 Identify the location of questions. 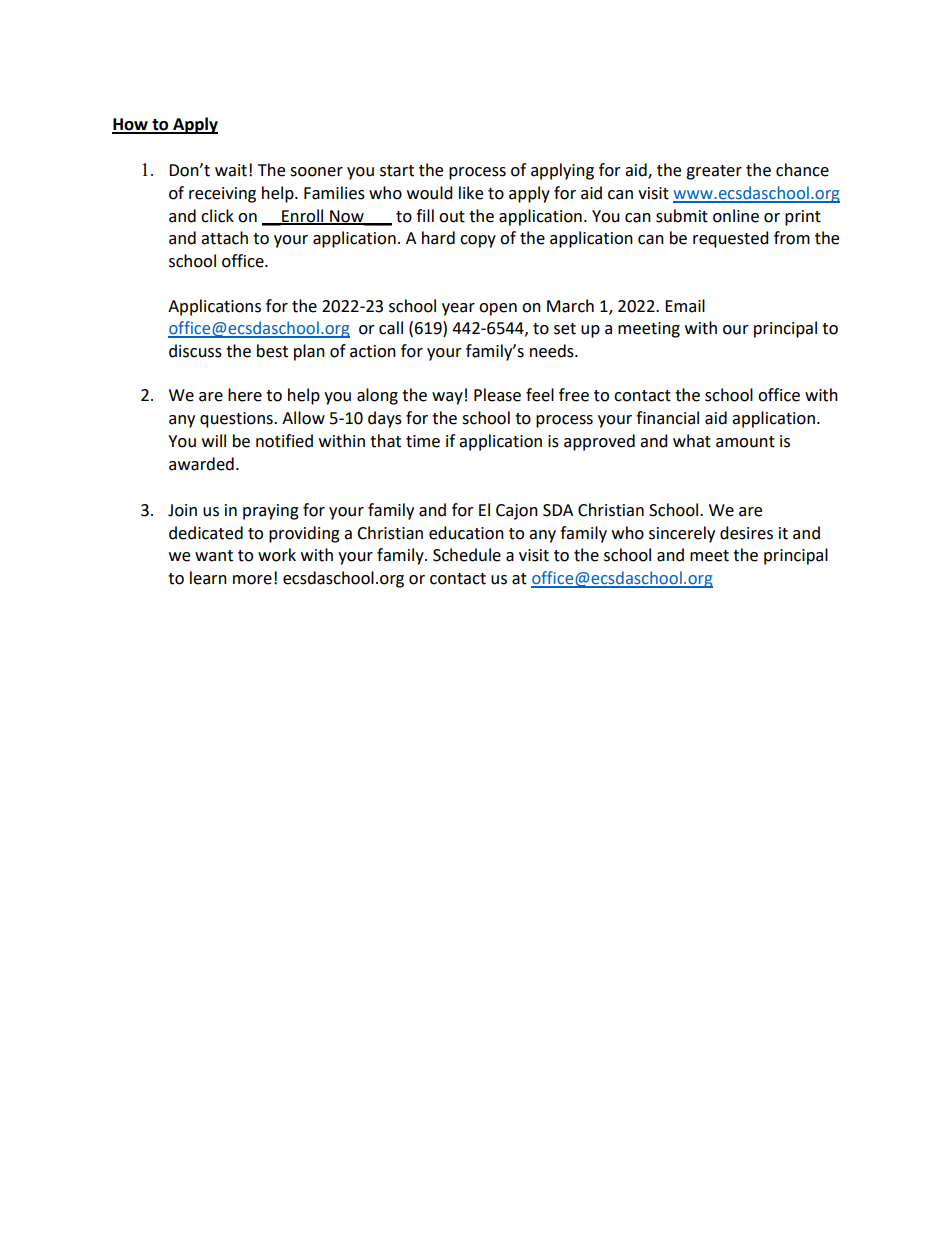
(237, 420).
